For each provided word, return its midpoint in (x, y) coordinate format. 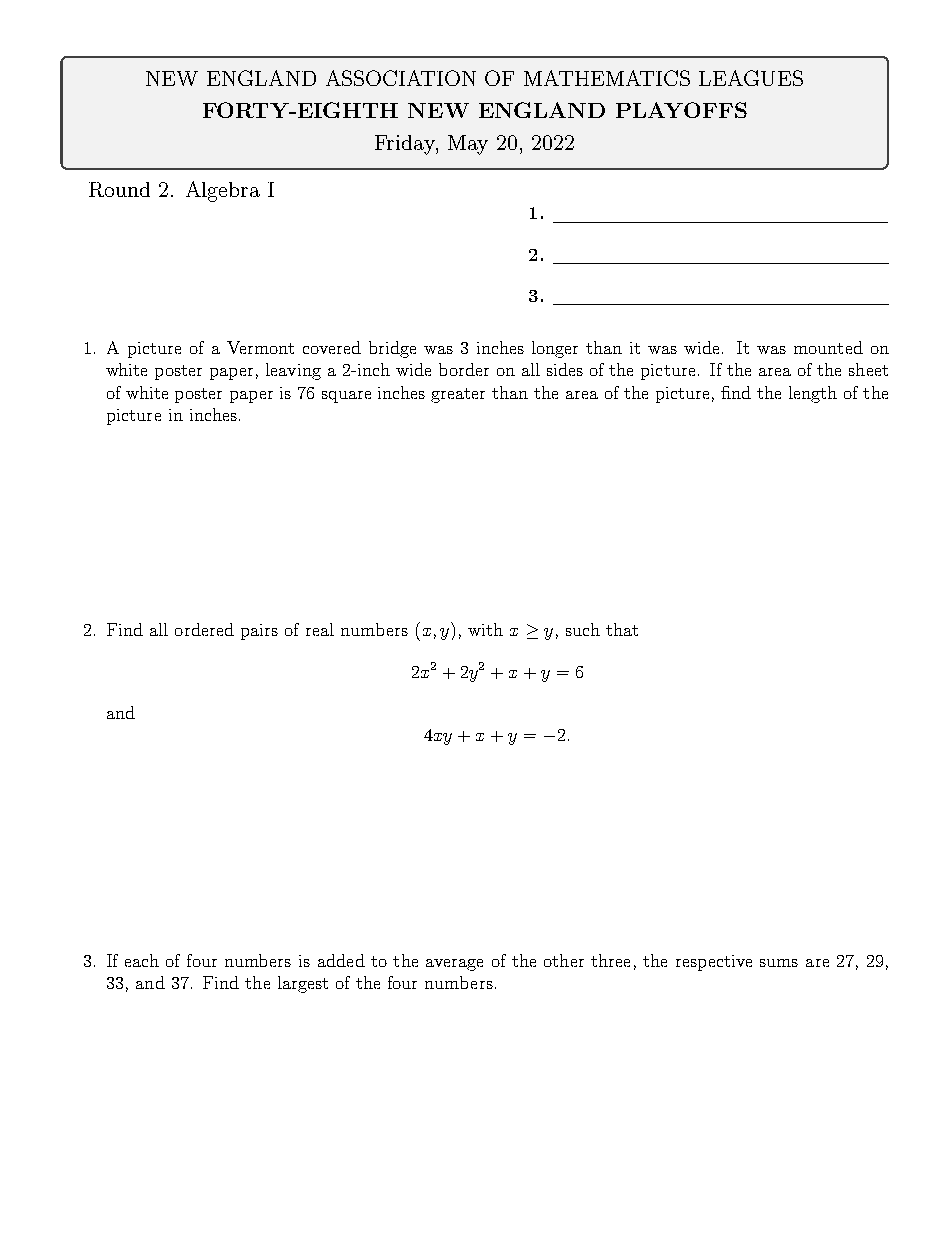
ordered (204, 629)
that (622, 629)
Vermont (260, 347)
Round (119, 189)
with (485, 629)
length (813, 394)
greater (458, 395)
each (142, 960)
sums (779, 963)
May (468, 145)
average (454, 965)
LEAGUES (751, 78)
